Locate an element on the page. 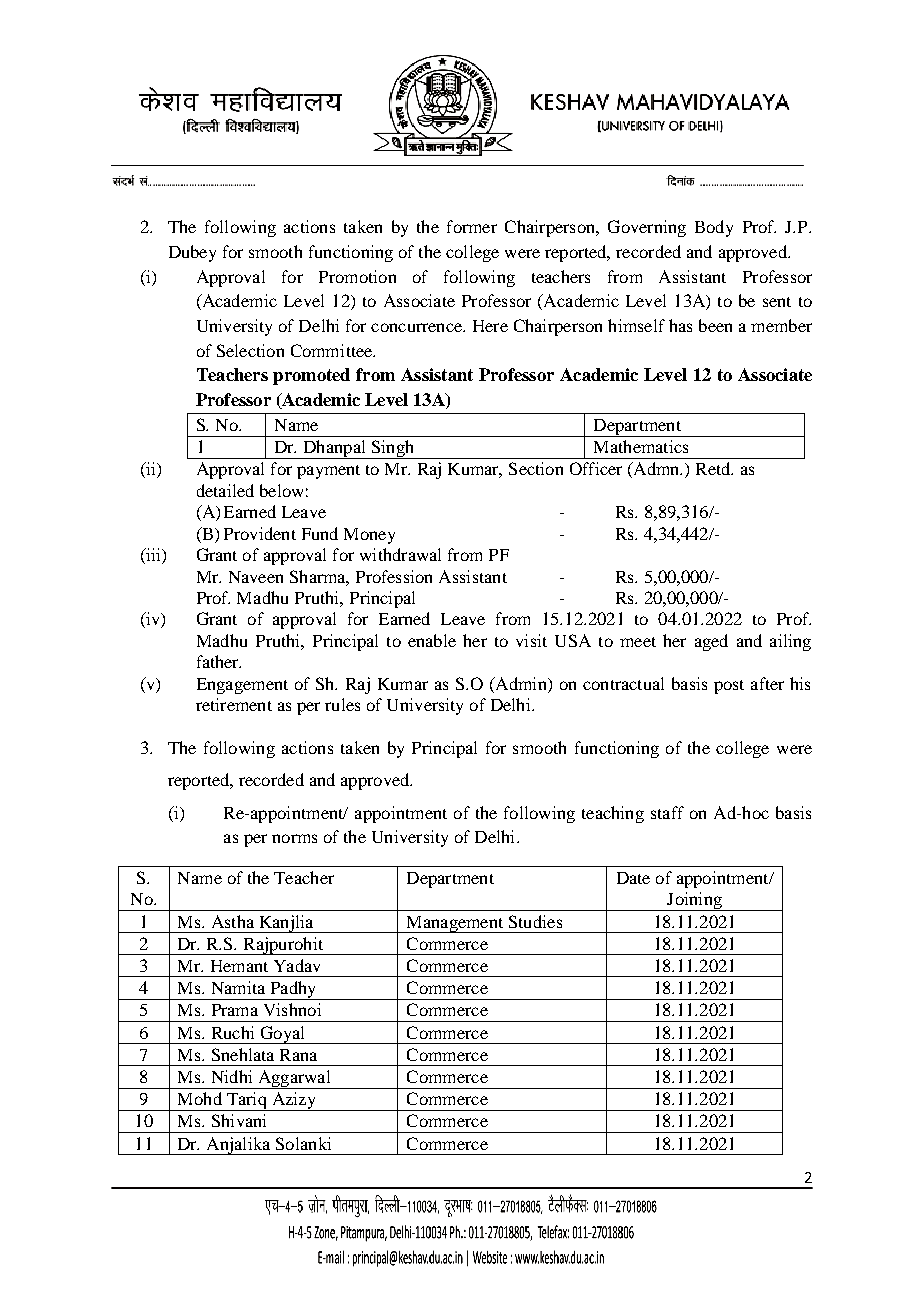 This image has height=1307, width=924. former is located at coordinates (472, 226).
